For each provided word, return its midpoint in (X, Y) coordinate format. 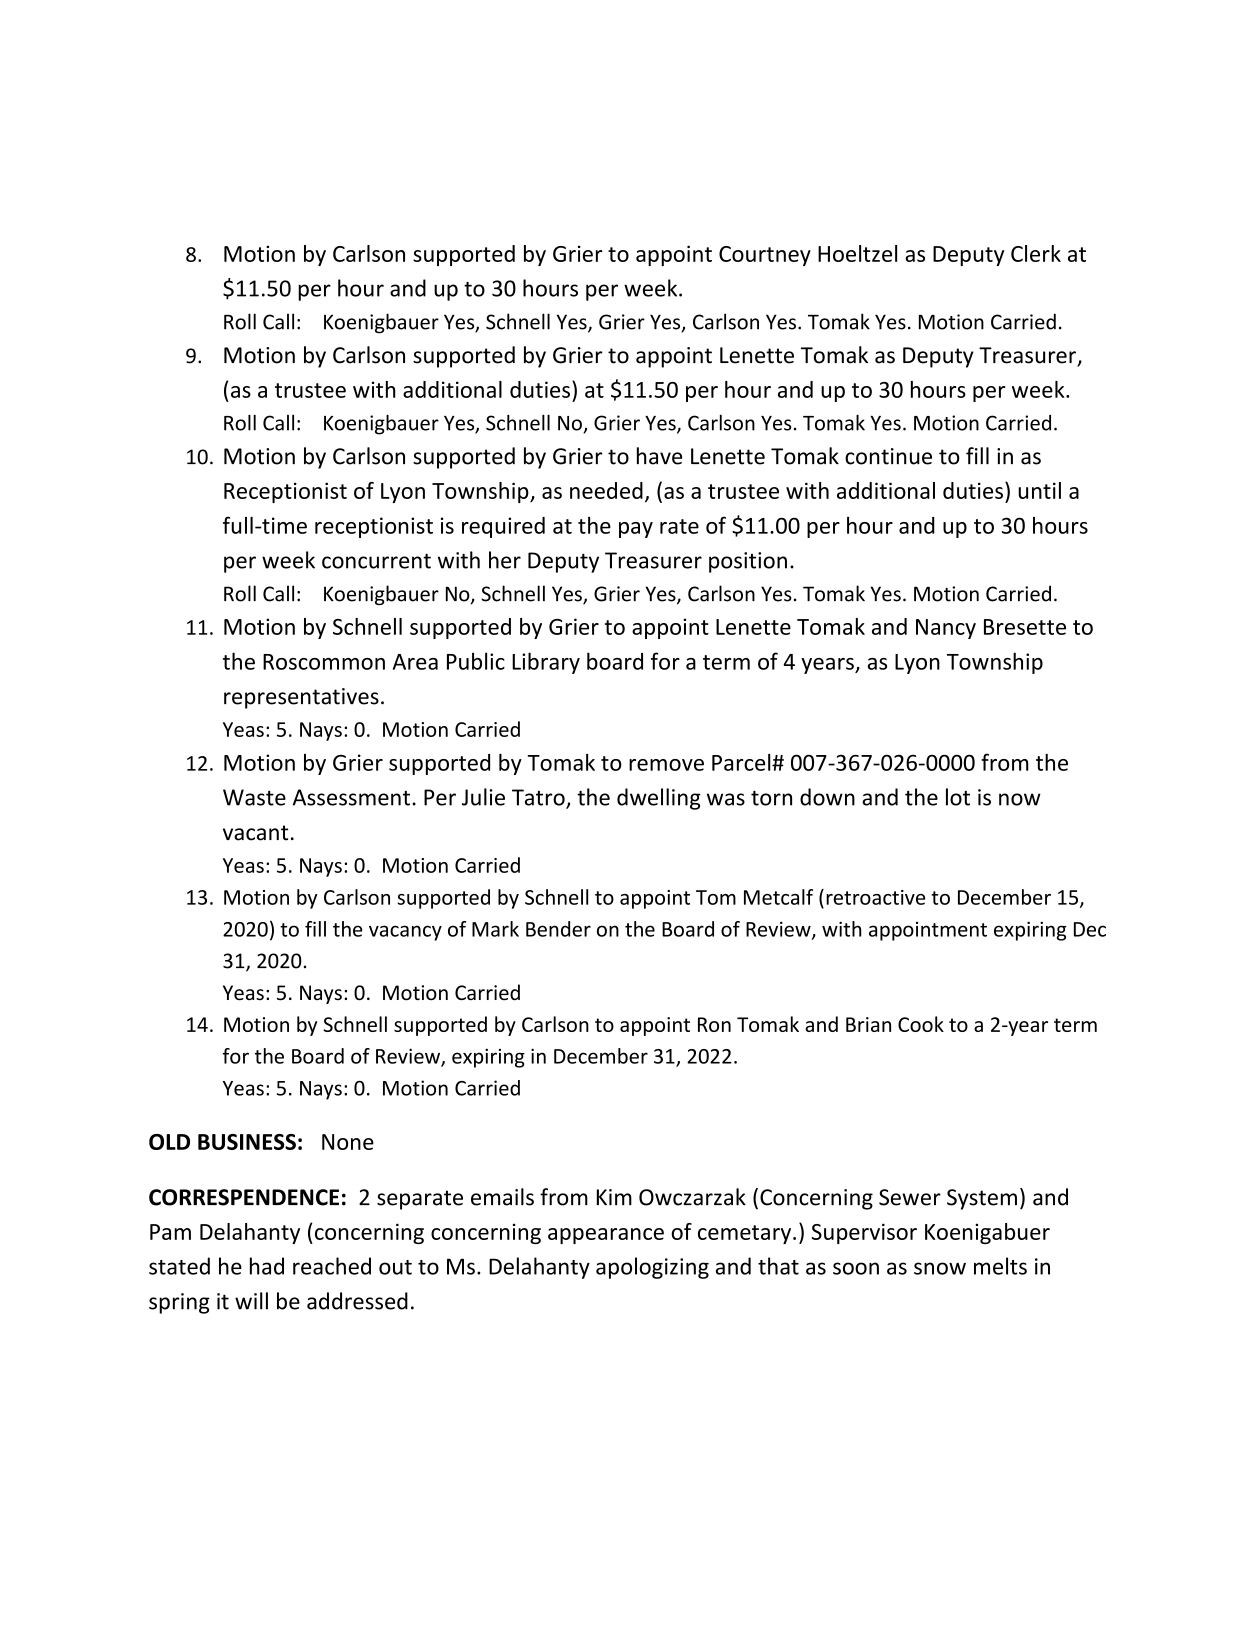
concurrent (376, 561)
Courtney (765, 256)
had (267, 1266)
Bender (558, 929)
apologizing (652, 1268)
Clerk (1036, 253)
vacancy (405, 933)
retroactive (875, 897)
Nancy (946, 629)
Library (546, 663)
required (503, 527)
